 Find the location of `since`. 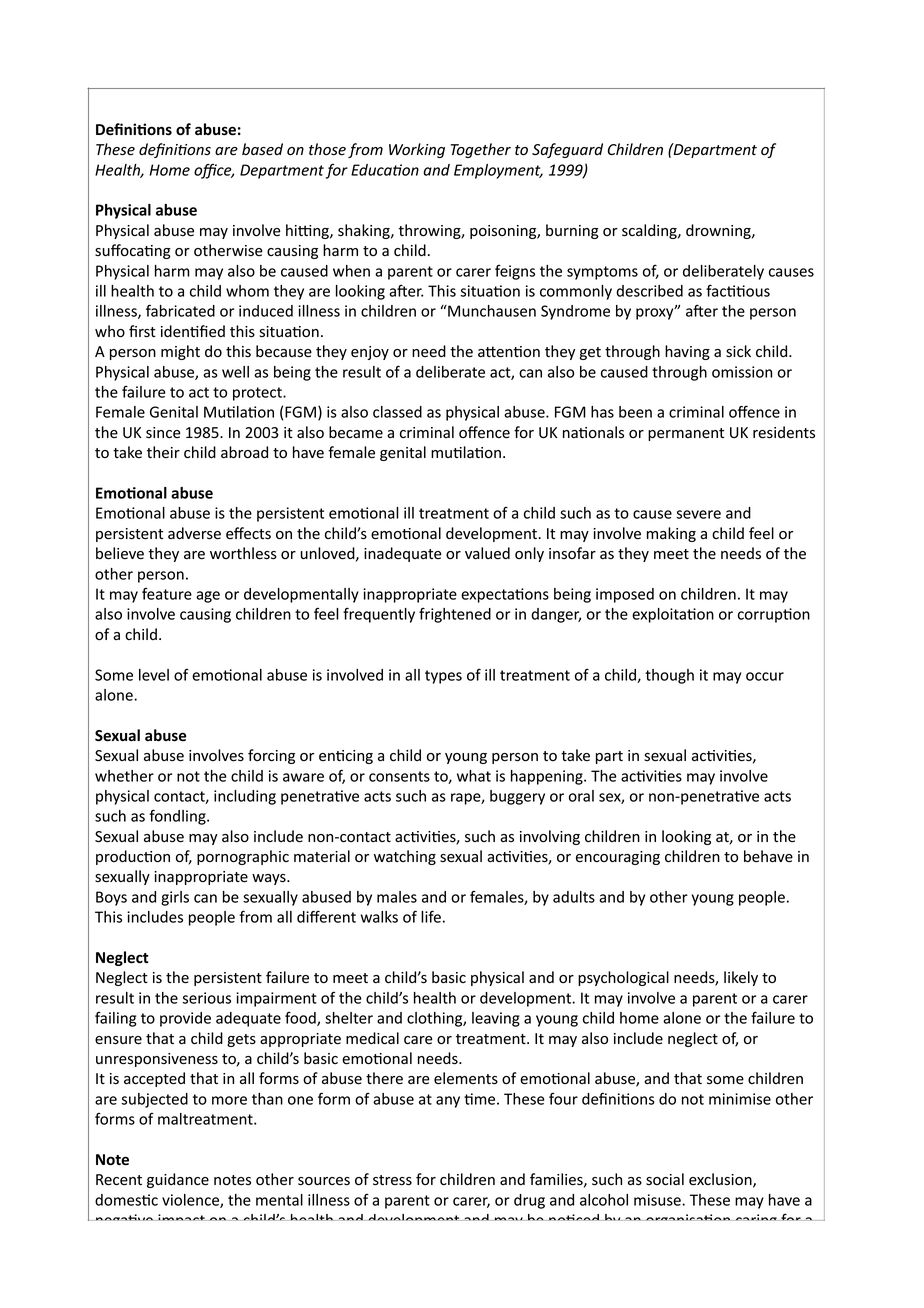

since is located at coordinates (163, 433).
